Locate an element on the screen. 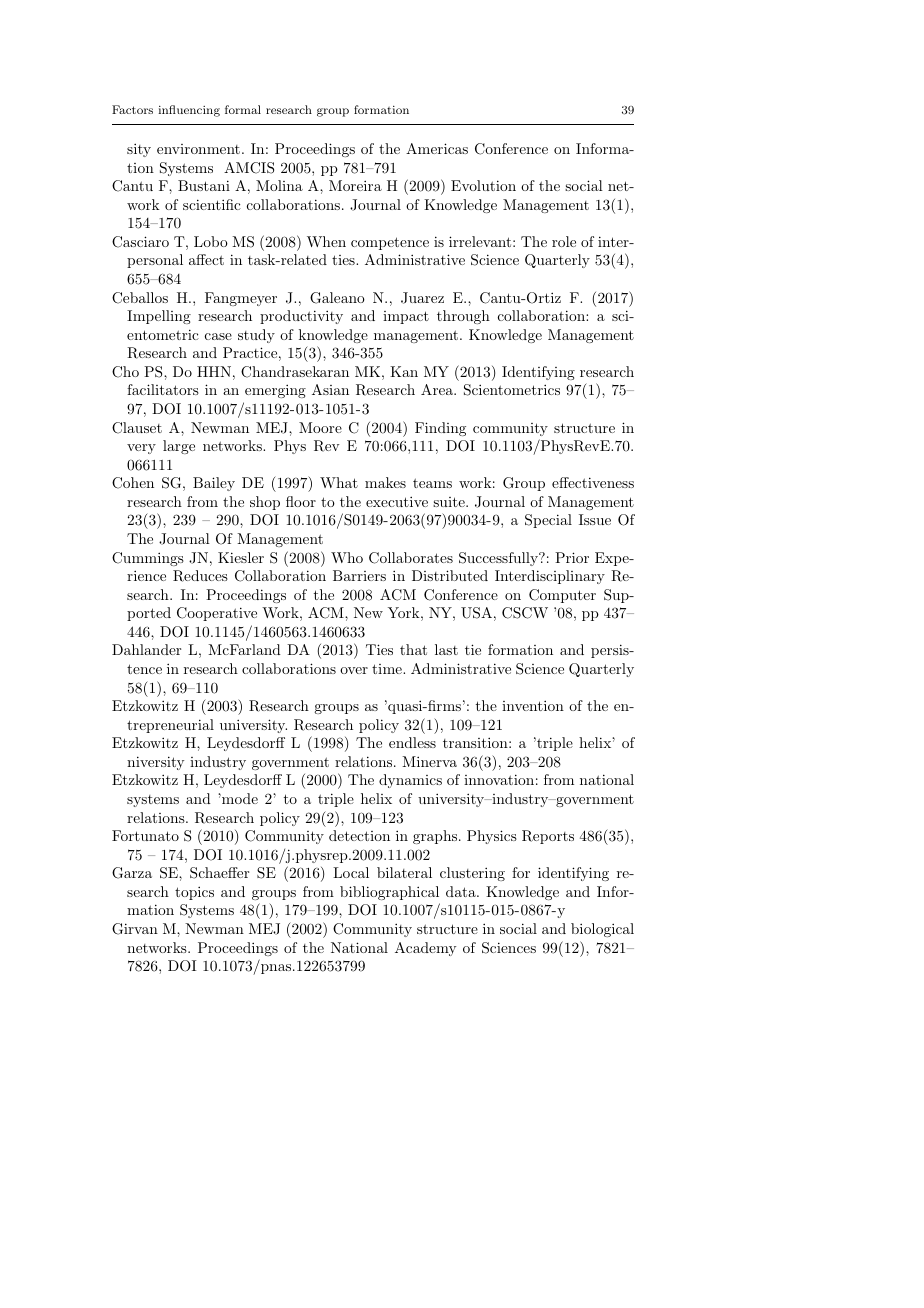 Image resolution: width=924 pixels, height=1308 pixels. biological is located at coordinates (602, 930).
